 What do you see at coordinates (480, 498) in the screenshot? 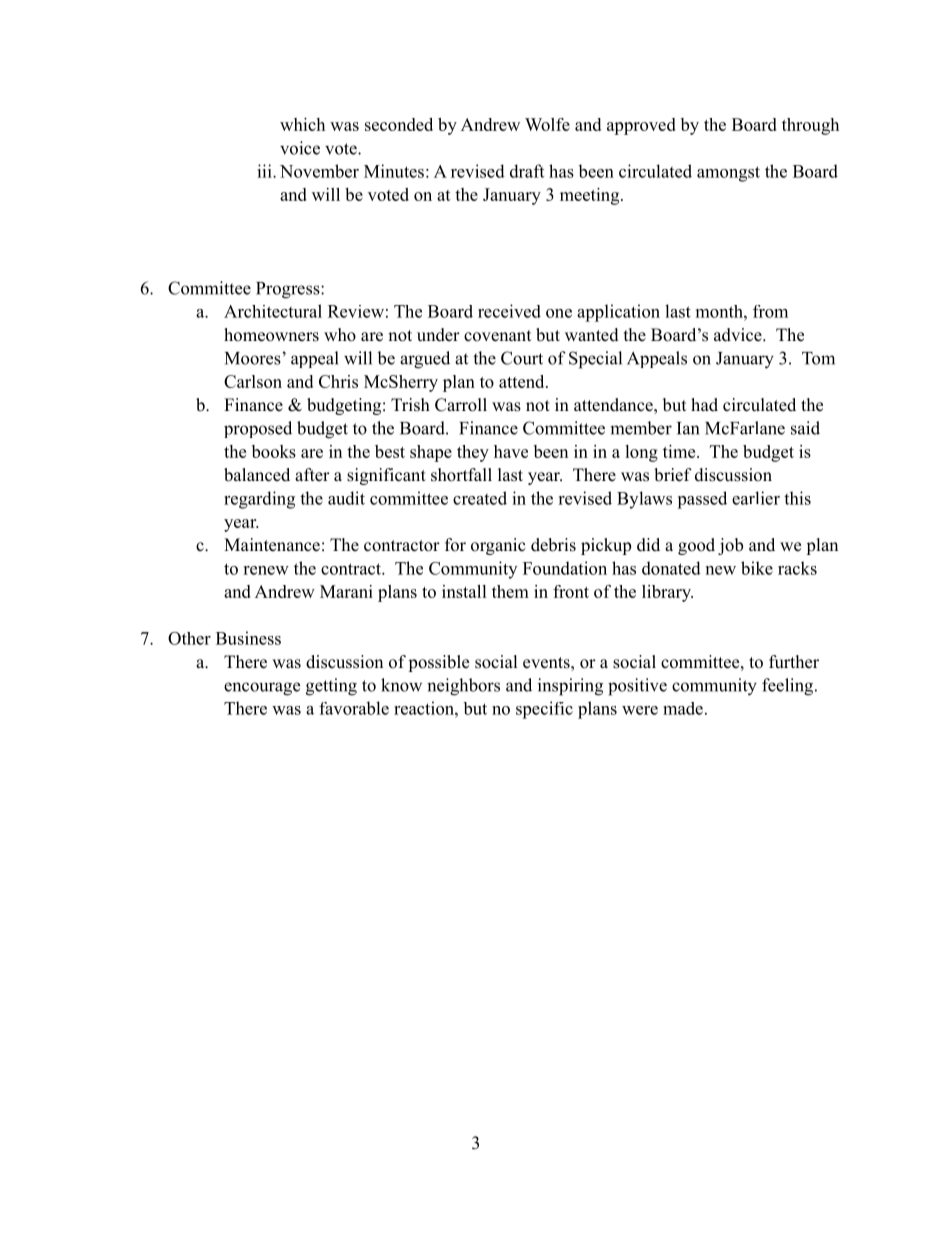
I see `created` at bounding box center [480, 498].
